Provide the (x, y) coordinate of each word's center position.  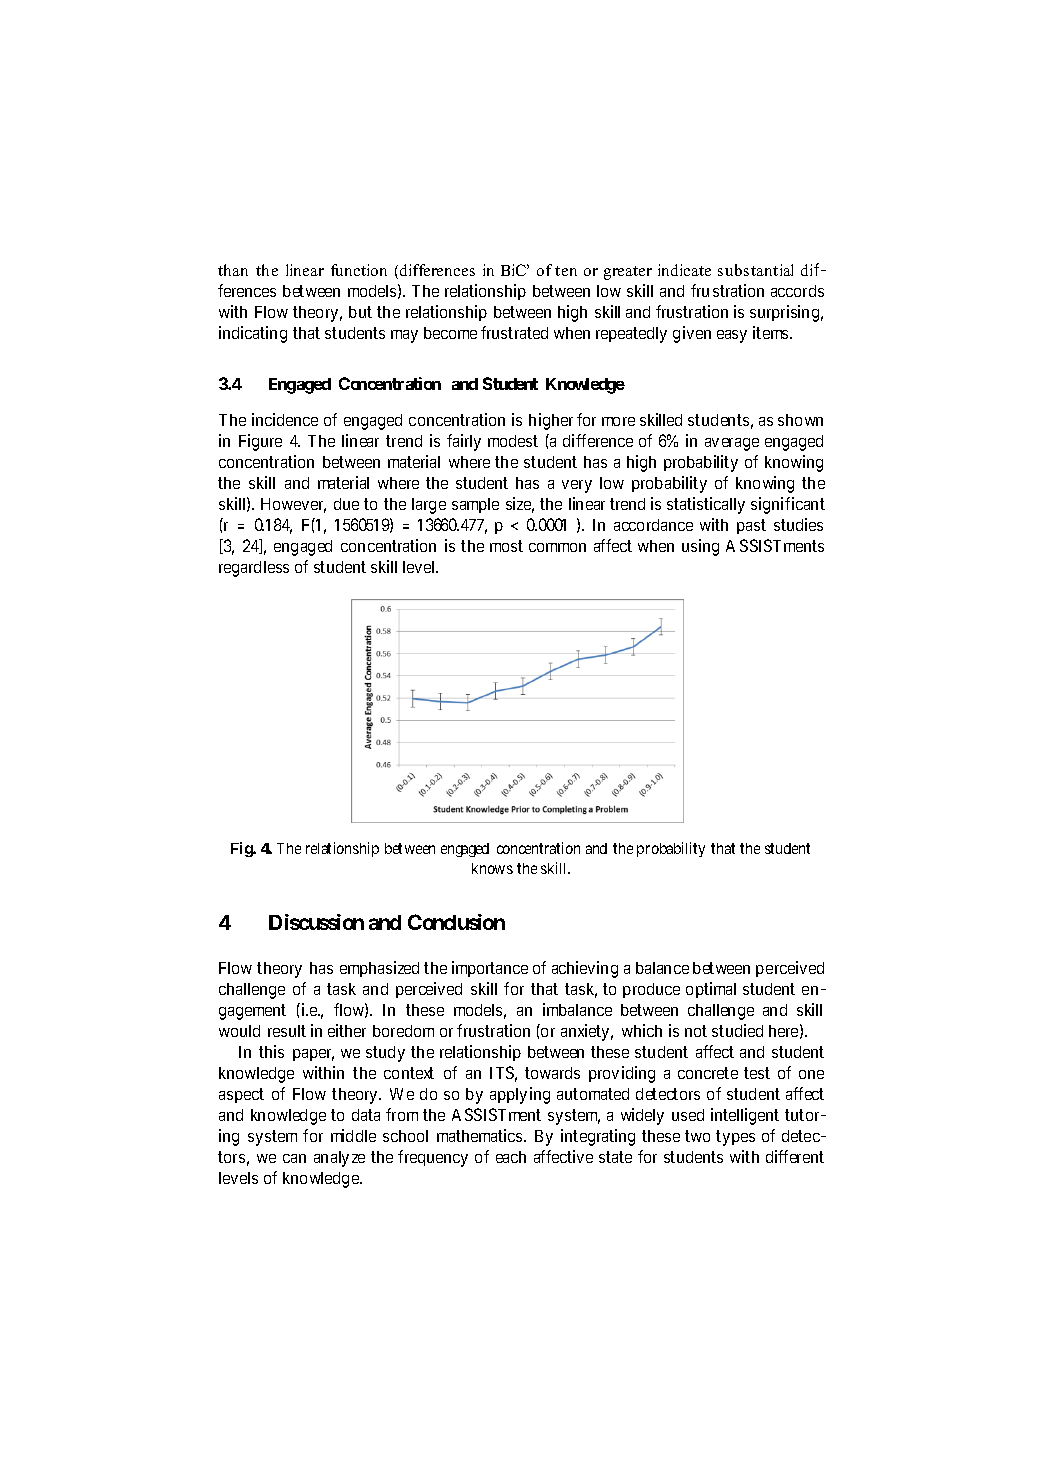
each (511, 1157)
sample (475, 505)
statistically (706, 505)
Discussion (316, 922)
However (293, 505)
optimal (711, 990)
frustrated (514, 332)
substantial (755, 270)
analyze (339, 1159)
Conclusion (456, 922)
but (360, 312)
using (700, 547)
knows (492, 868)
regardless (254, 569)
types (735, 1138)
